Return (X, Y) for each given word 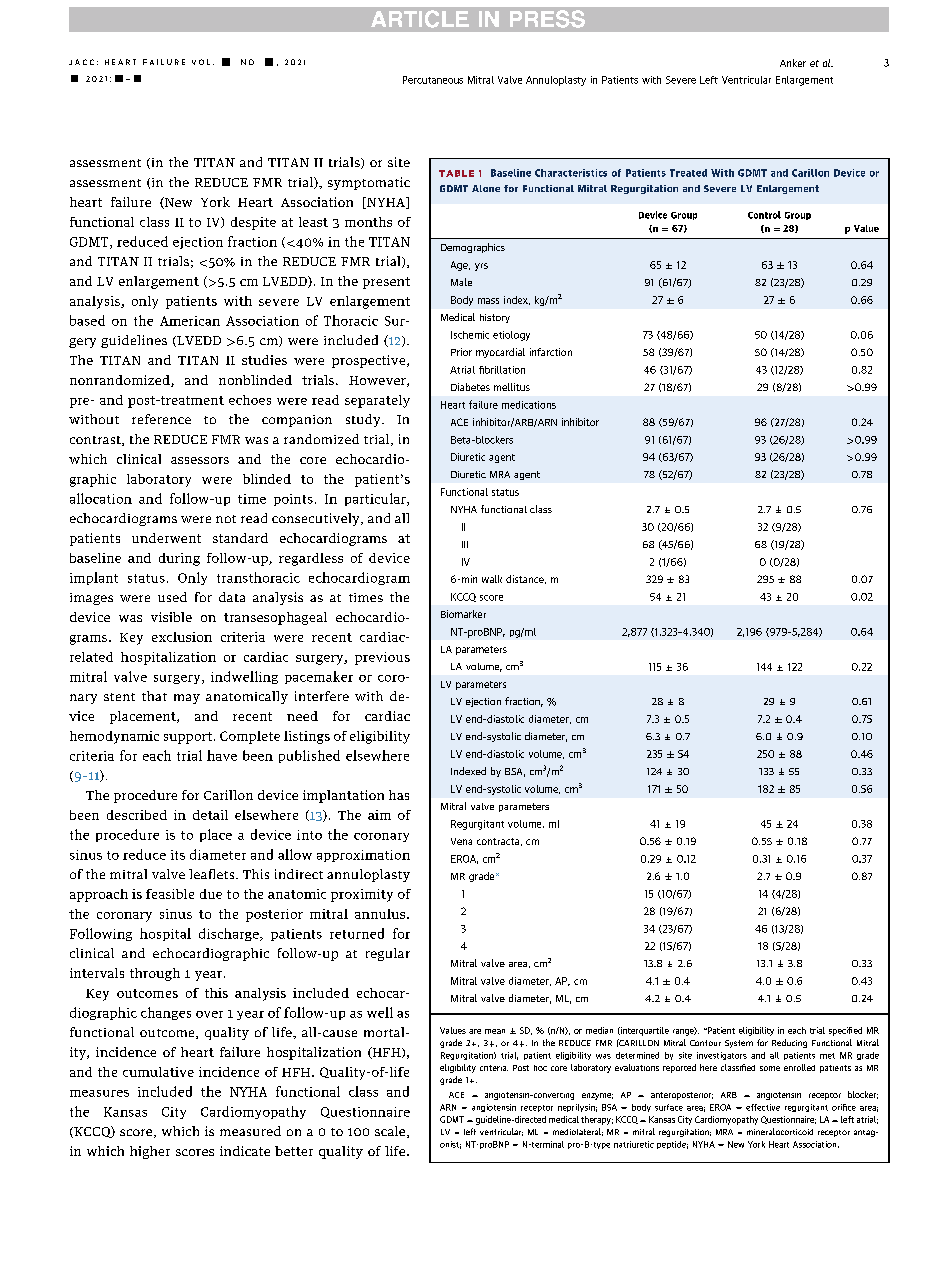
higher (150, 1152)
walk (492, 579)
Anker (793, 63)
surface (669, 1107)
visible (171, 617)
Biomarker (463, 614)
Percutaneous (433, 80)
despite (253, 223)
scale (391, 1132)
